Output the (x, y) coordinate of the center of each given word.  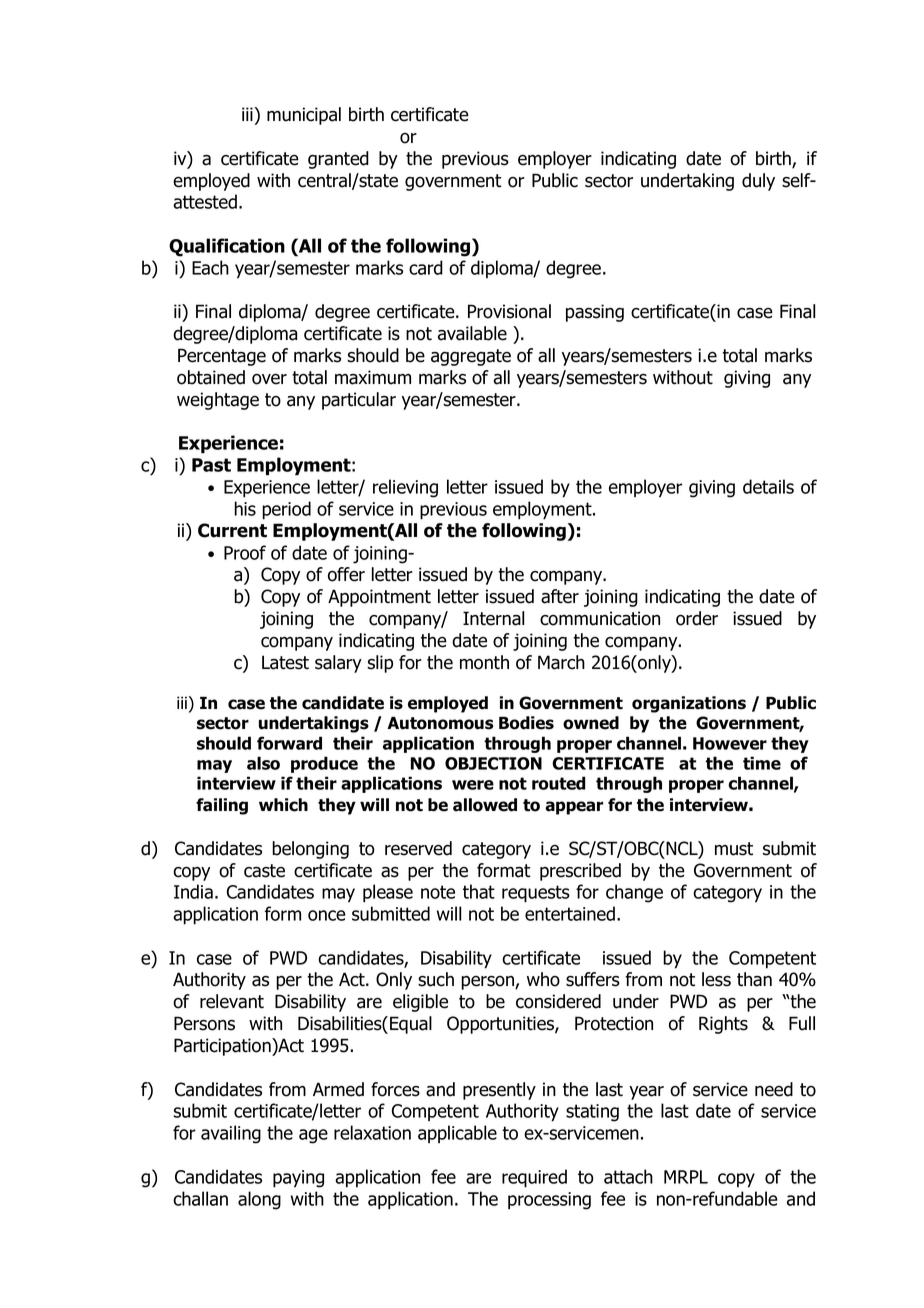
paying (298, 1179)
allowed (485, 805)
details (768, 486)
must (734, 849)
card (426, 267)
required (534, 1178)
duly (758, 182)
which (283, 805)
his (245, 508)
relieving (405, 488)
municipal (304, 116)
